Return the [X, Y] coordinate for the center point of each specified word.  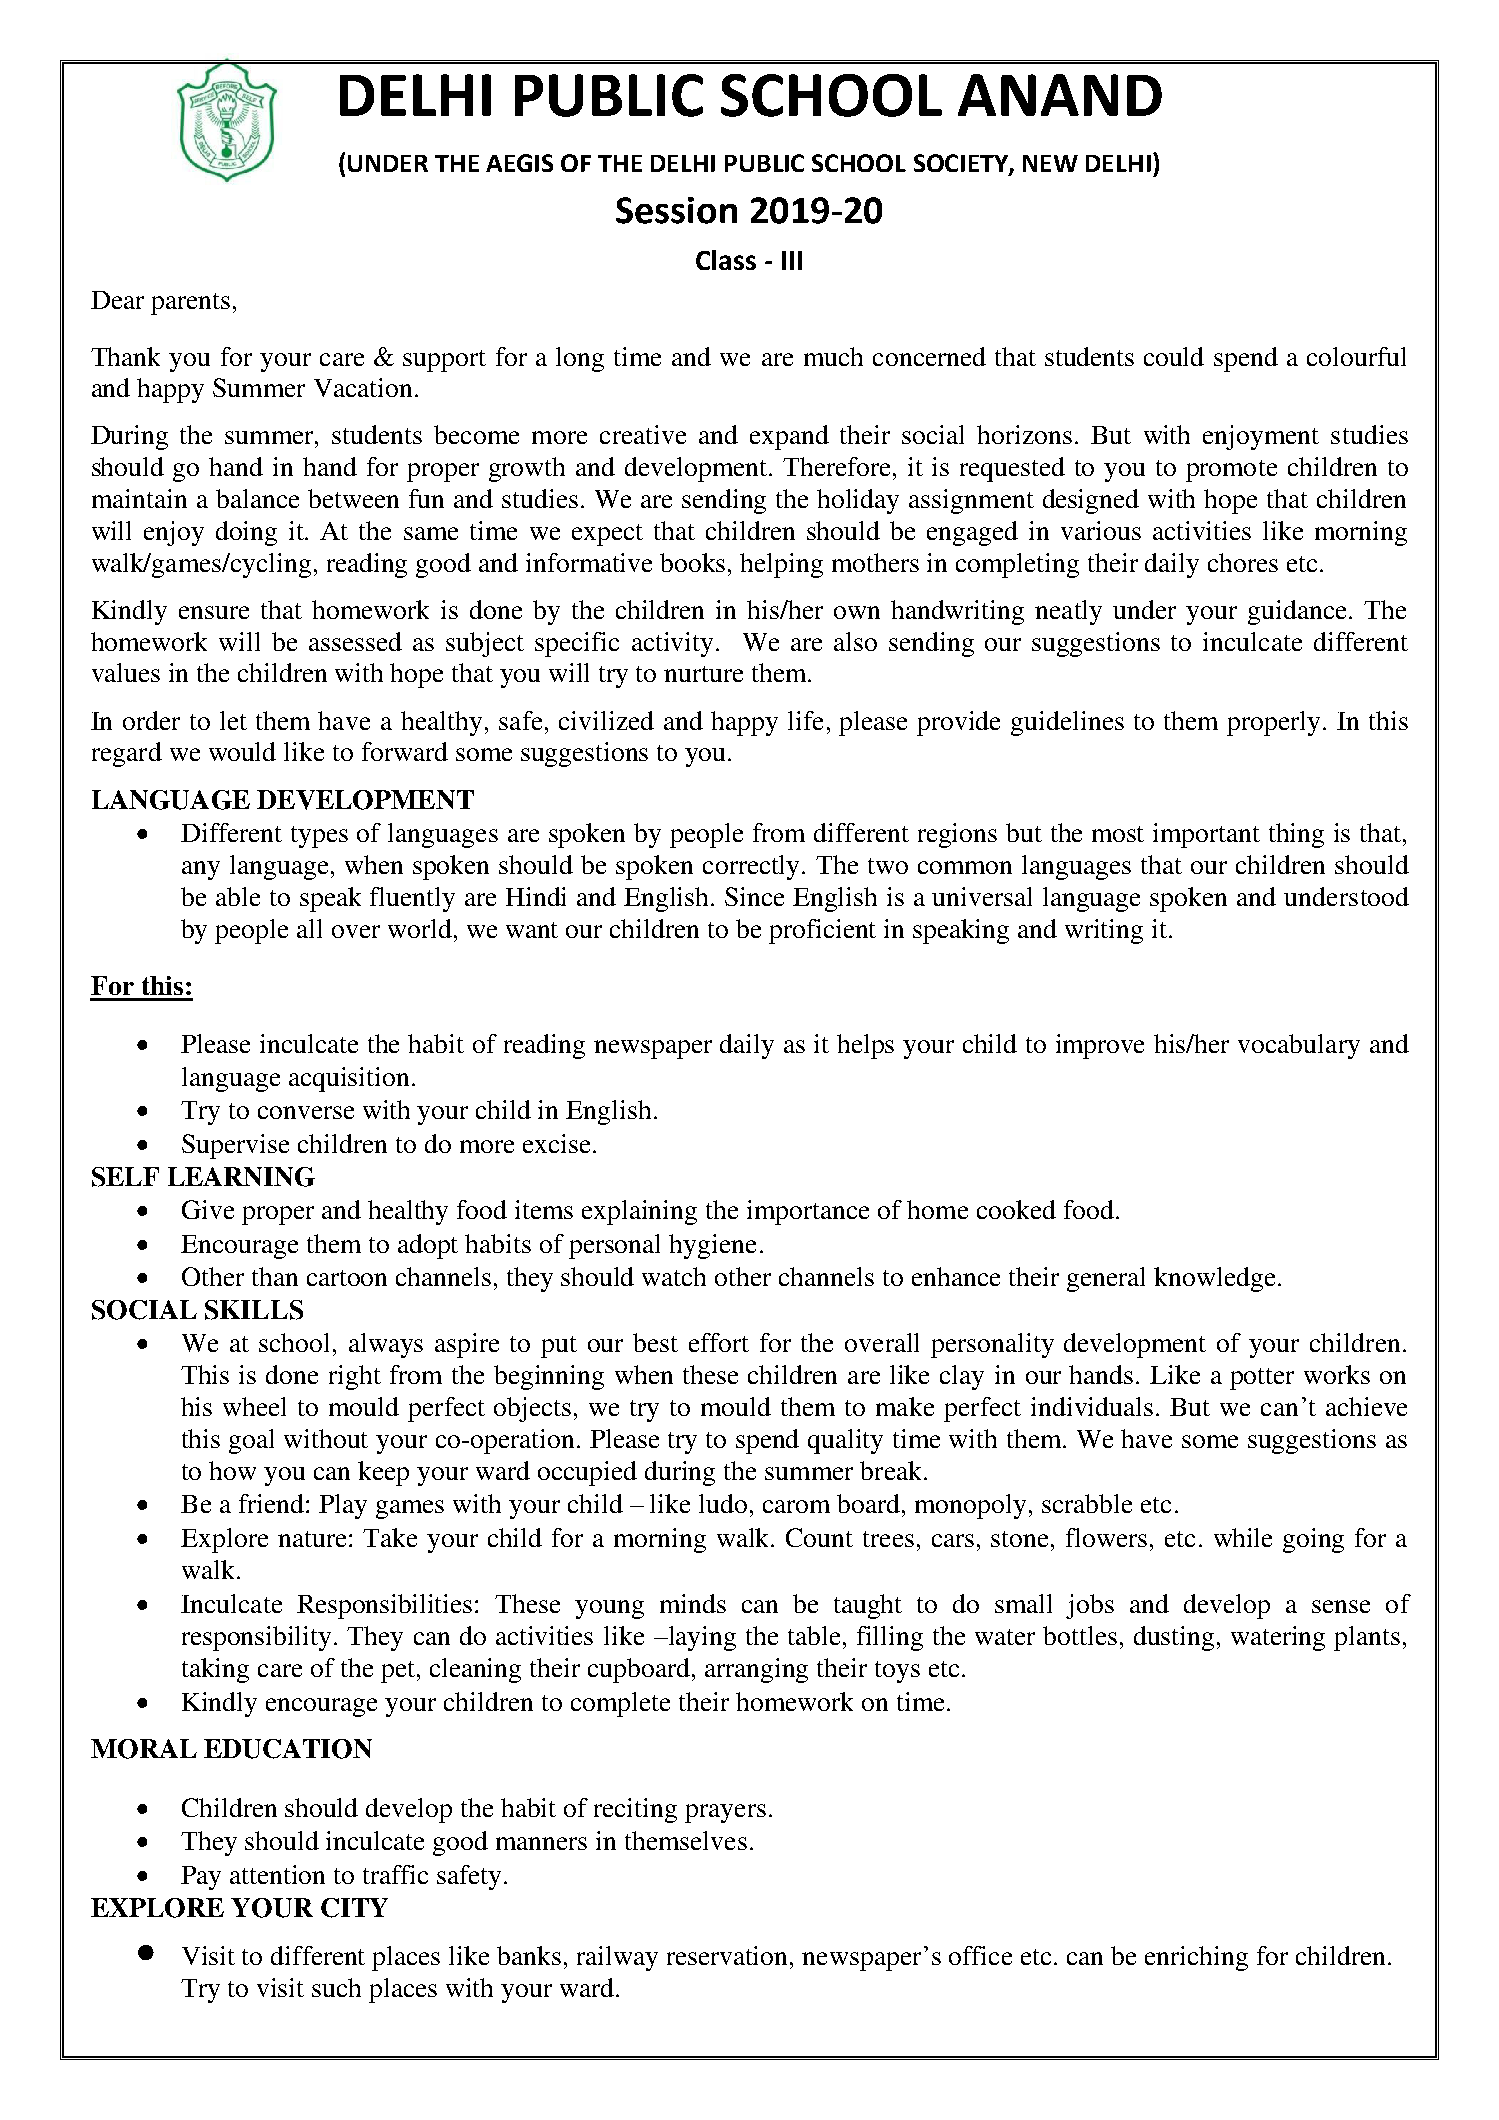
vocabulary [1299, 1046]
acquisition [349, 1079]
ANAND [1060, 95]
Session [676, 210]
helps [865, 1046]
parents [190, 304]
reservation [729, 1955]
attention [277, 1874]
